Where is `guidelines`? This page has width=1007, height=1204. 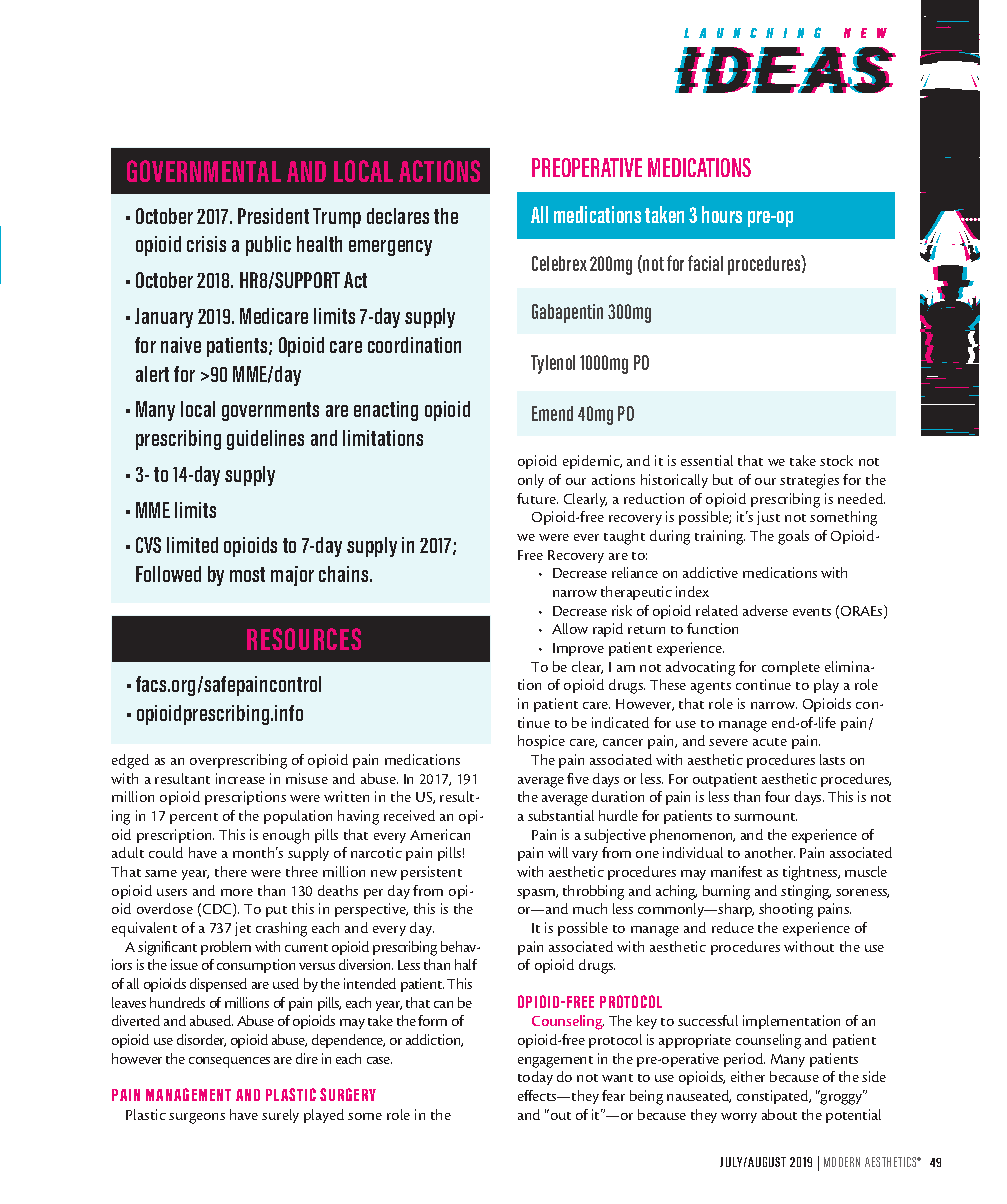 guidelines is located at coordinates (265, 440).
